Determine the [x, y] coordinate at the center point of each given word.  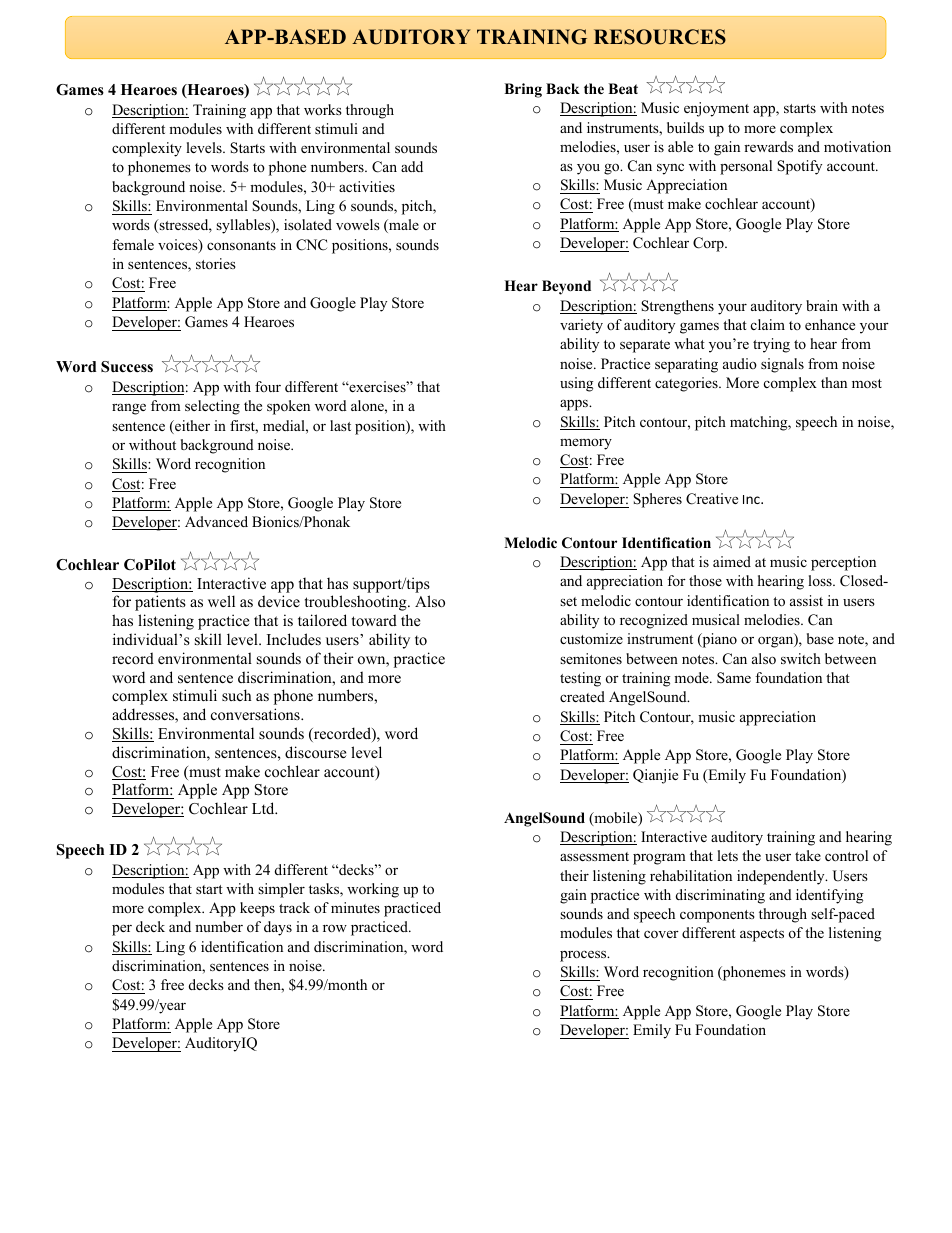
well [221, 601]
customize [591, 638]
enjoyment [716, 109]
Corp [709, 244]
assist [806, 600]
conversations [256, 714]
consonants [241, 245]
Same [734, 677]
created [582, 696]
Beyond [566, 287]
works [323, 109]
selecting [212, 407]
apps [575, 405]
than [834, 382]
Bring [523, 90]
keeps [257, 909]
